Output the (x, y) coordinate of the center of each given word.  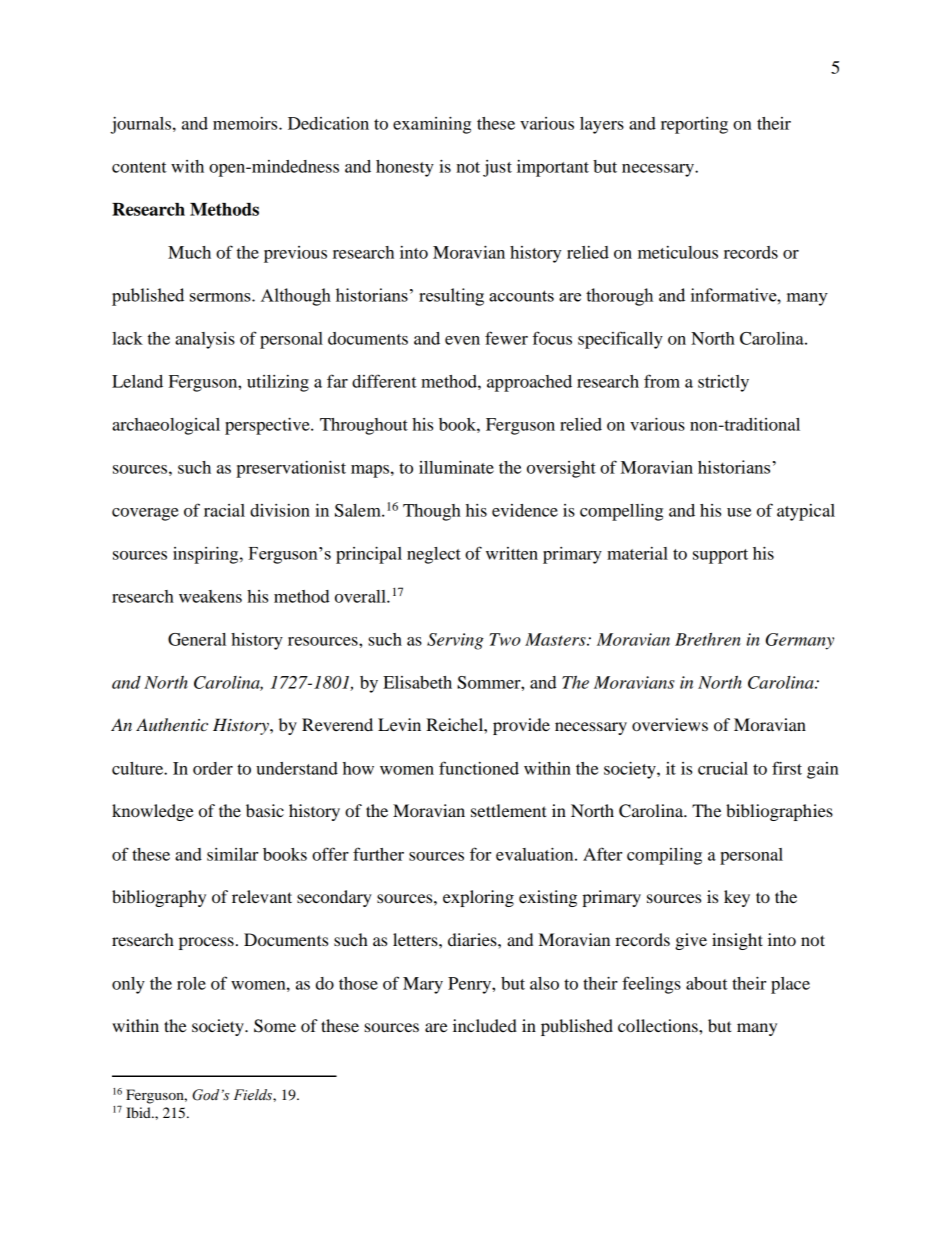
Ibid (139, 1112)
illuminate (456, 467)
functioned (479, 768)
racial (224, 510)
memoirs (246, 123)
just (497, 168)
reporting (694, 125)
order (213, 768)
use (739, 512)
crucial (723, 768)
